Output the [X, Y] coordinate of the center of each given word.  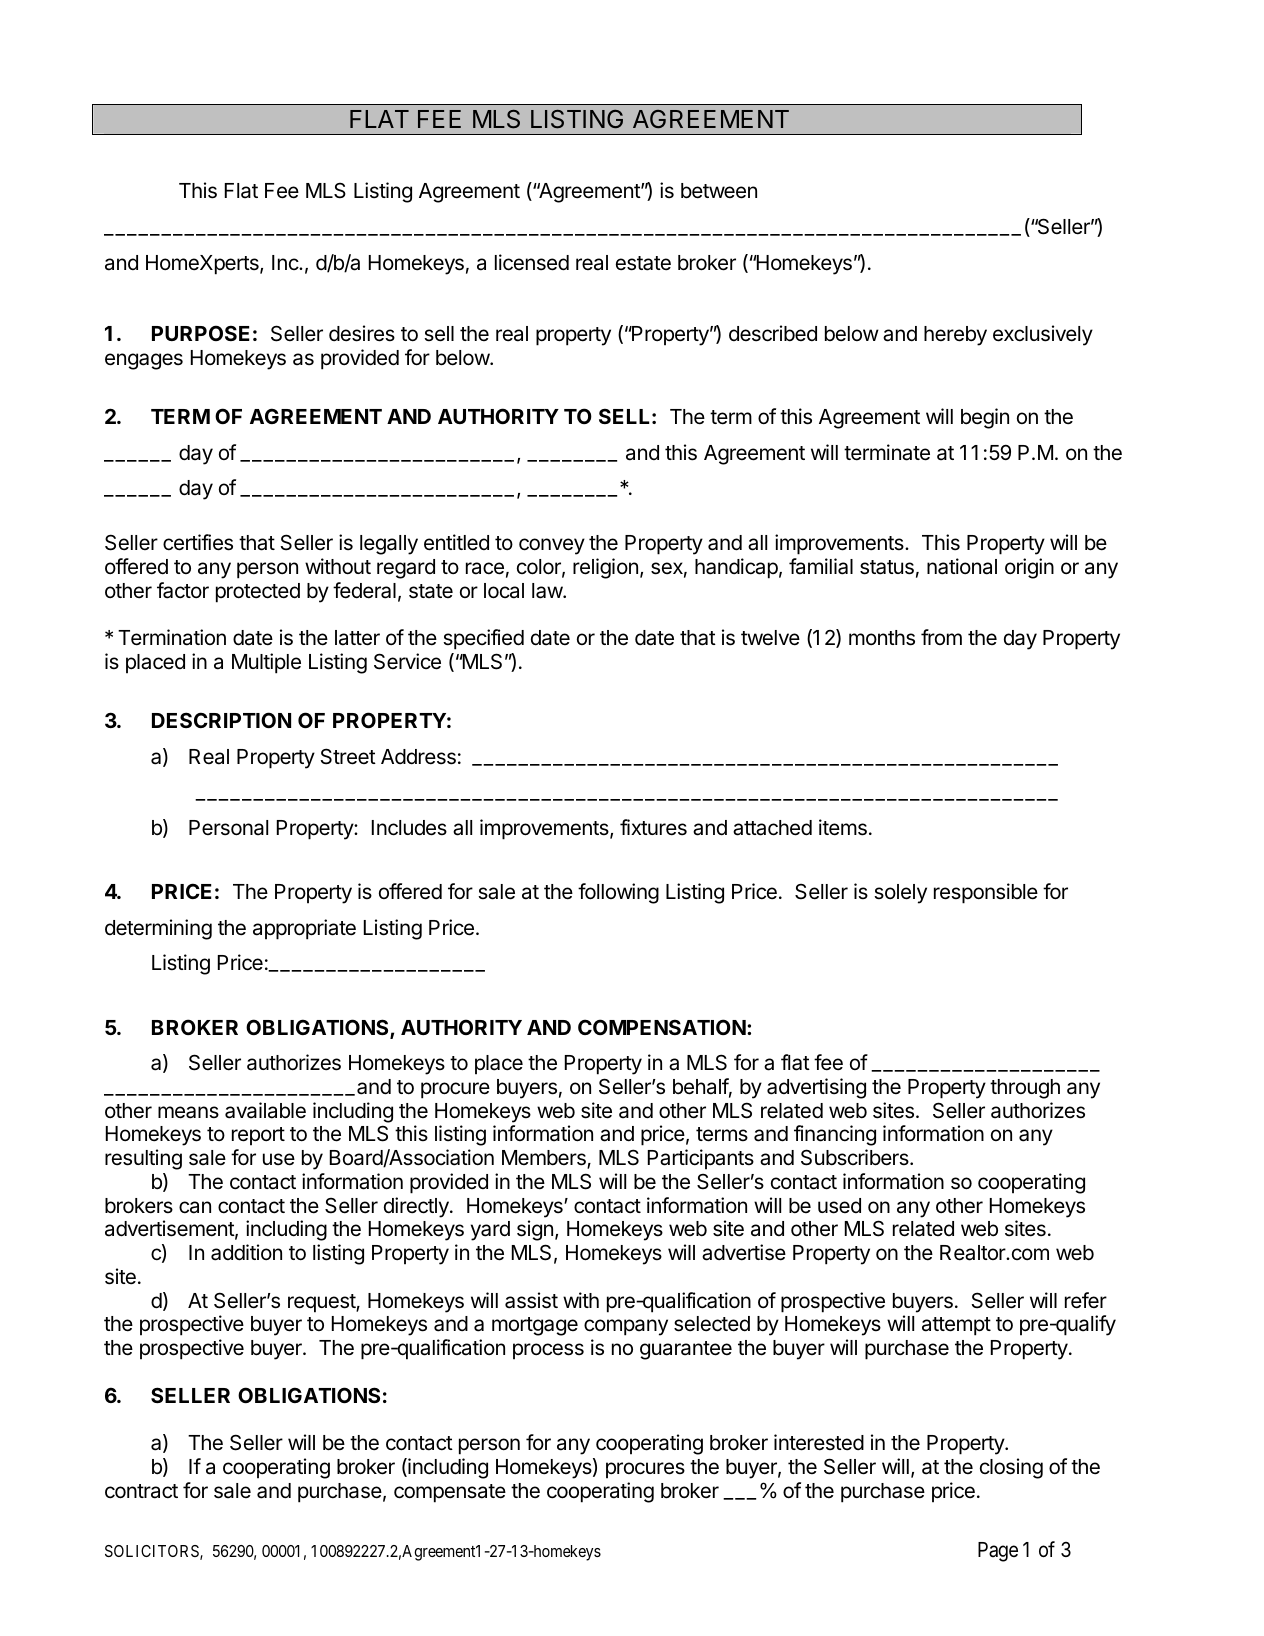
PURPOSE [201, 333]
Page [998, 1552]
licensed [532, 262]
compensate [450, 1493]
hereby [955, 336]
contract [141, 1491]
